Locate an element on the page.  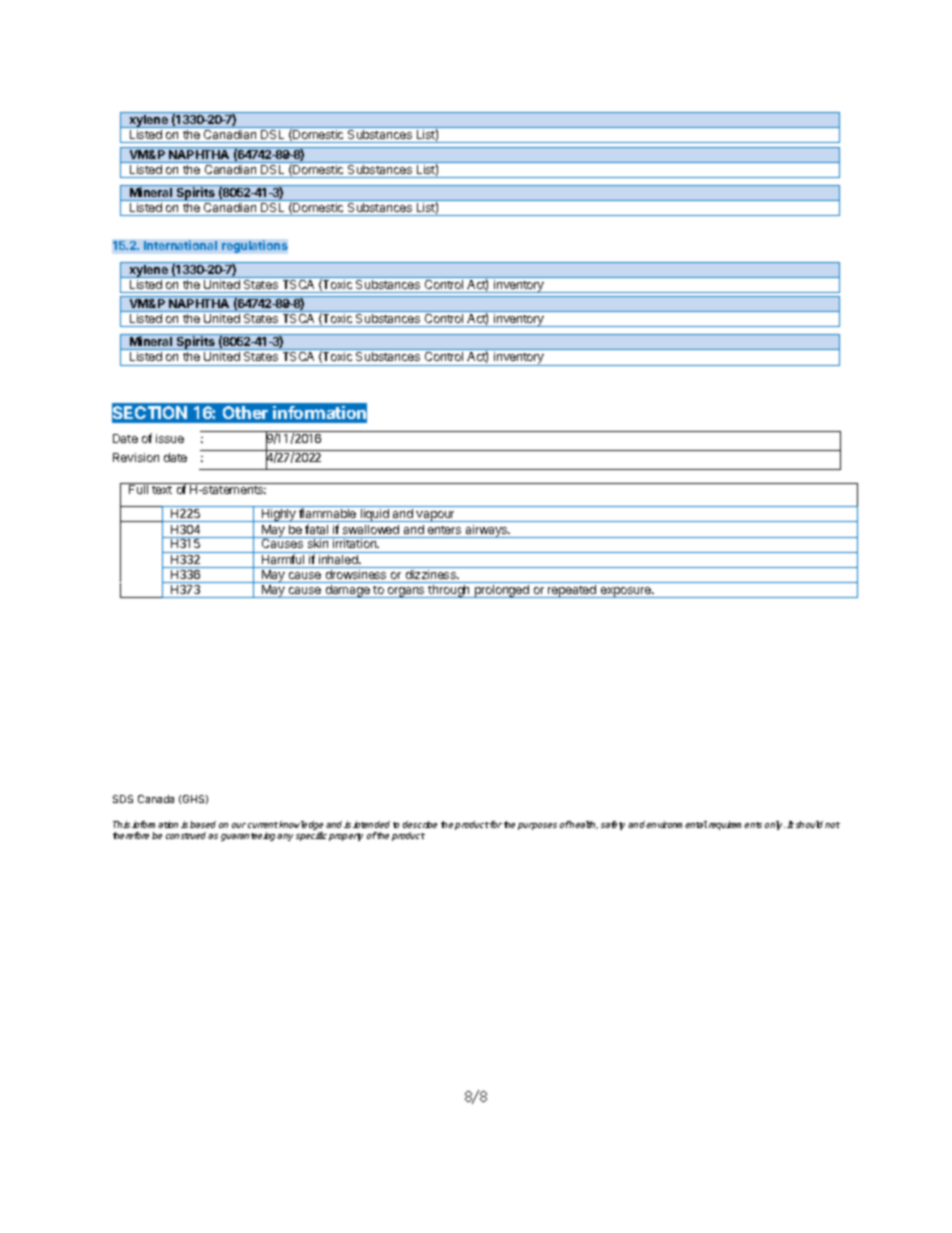
based is located at coordinates (203, 824).
